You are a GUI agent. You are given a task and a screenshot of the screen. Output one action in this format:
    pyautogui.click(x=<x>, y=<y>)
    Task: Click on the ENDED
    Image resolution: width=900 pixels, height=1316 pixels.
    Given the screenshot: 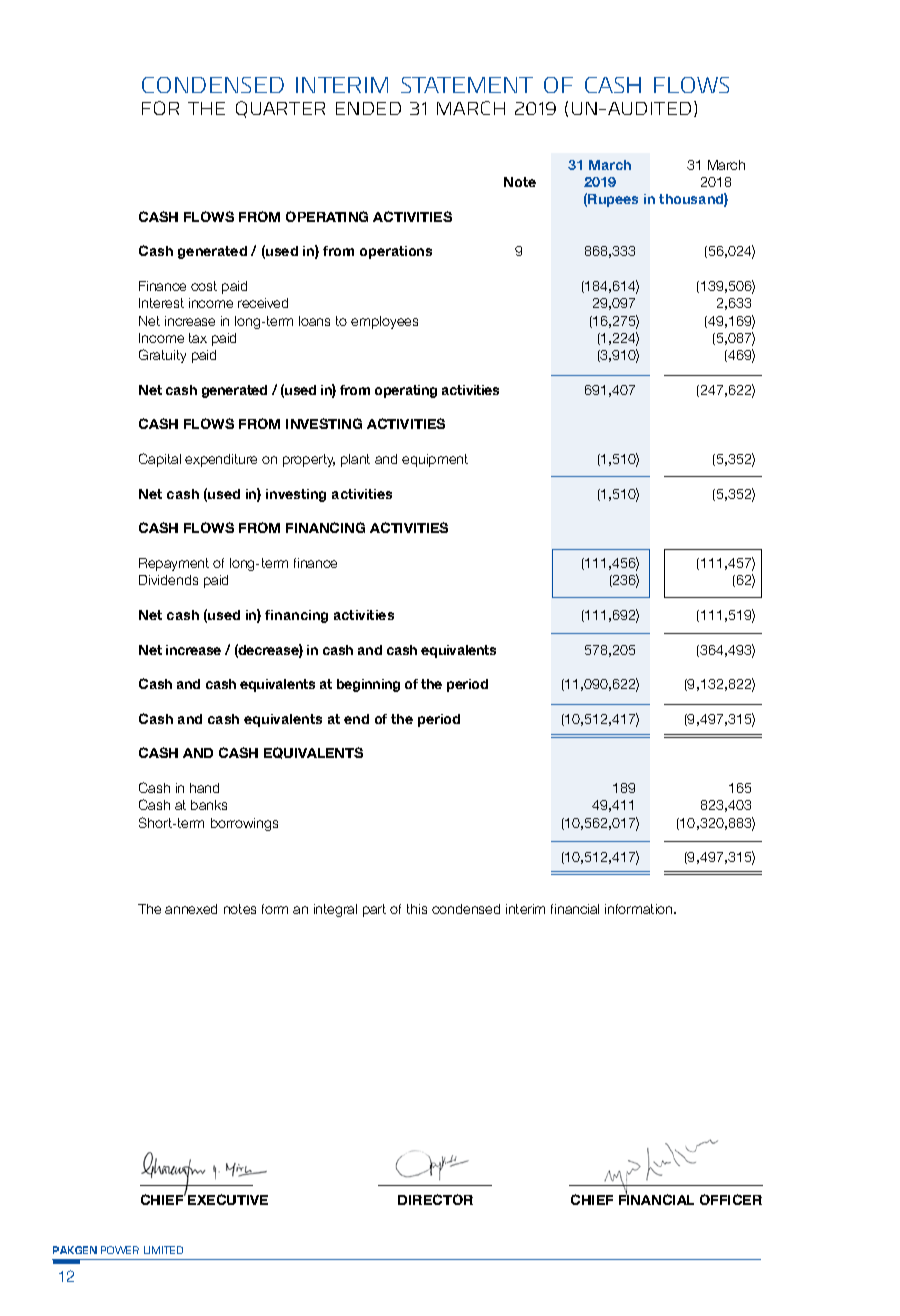 What is the action you would take?
    pyautogui.click(x=368, y=108)
